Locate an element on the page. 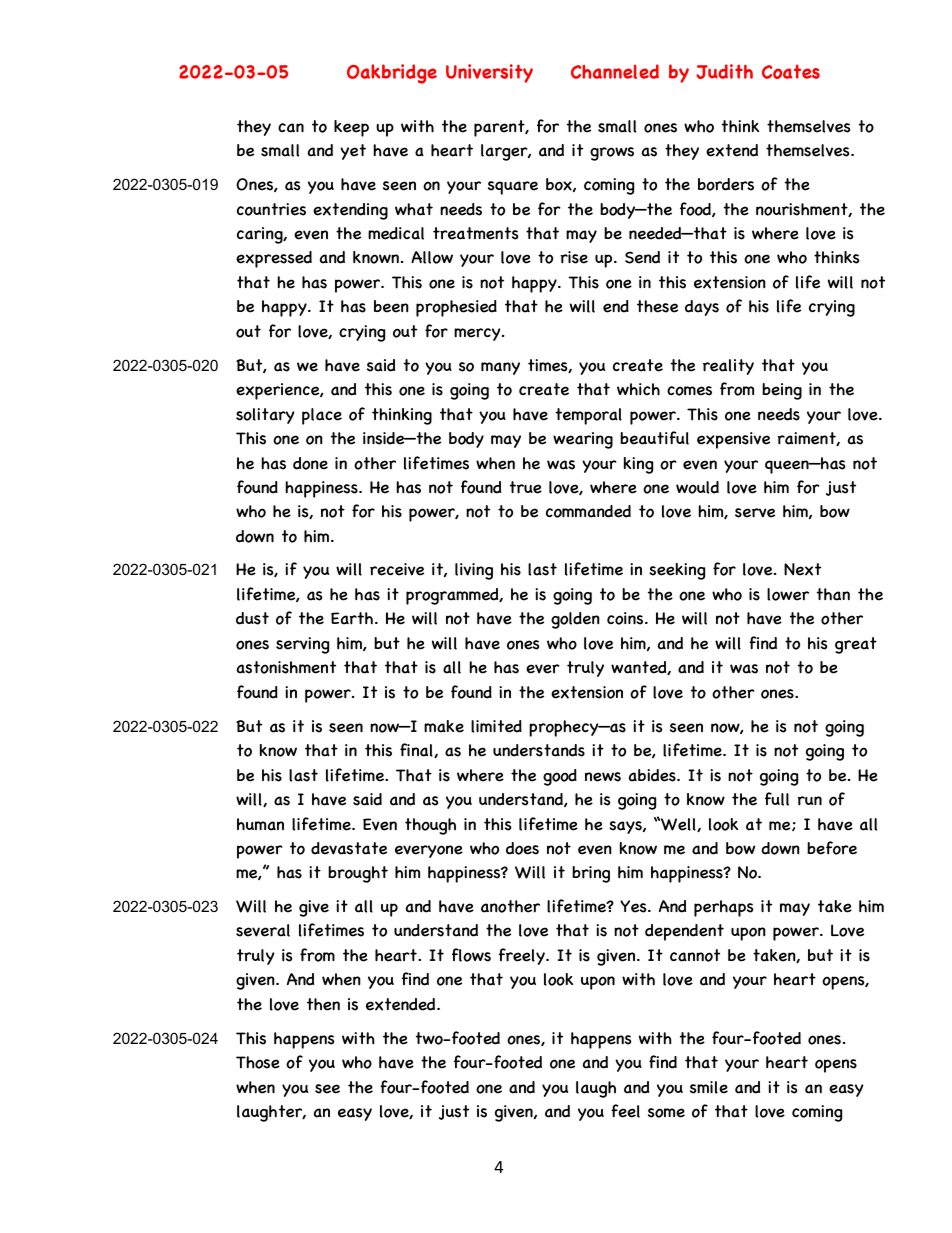  keep is located at coordinates (351, 128).
